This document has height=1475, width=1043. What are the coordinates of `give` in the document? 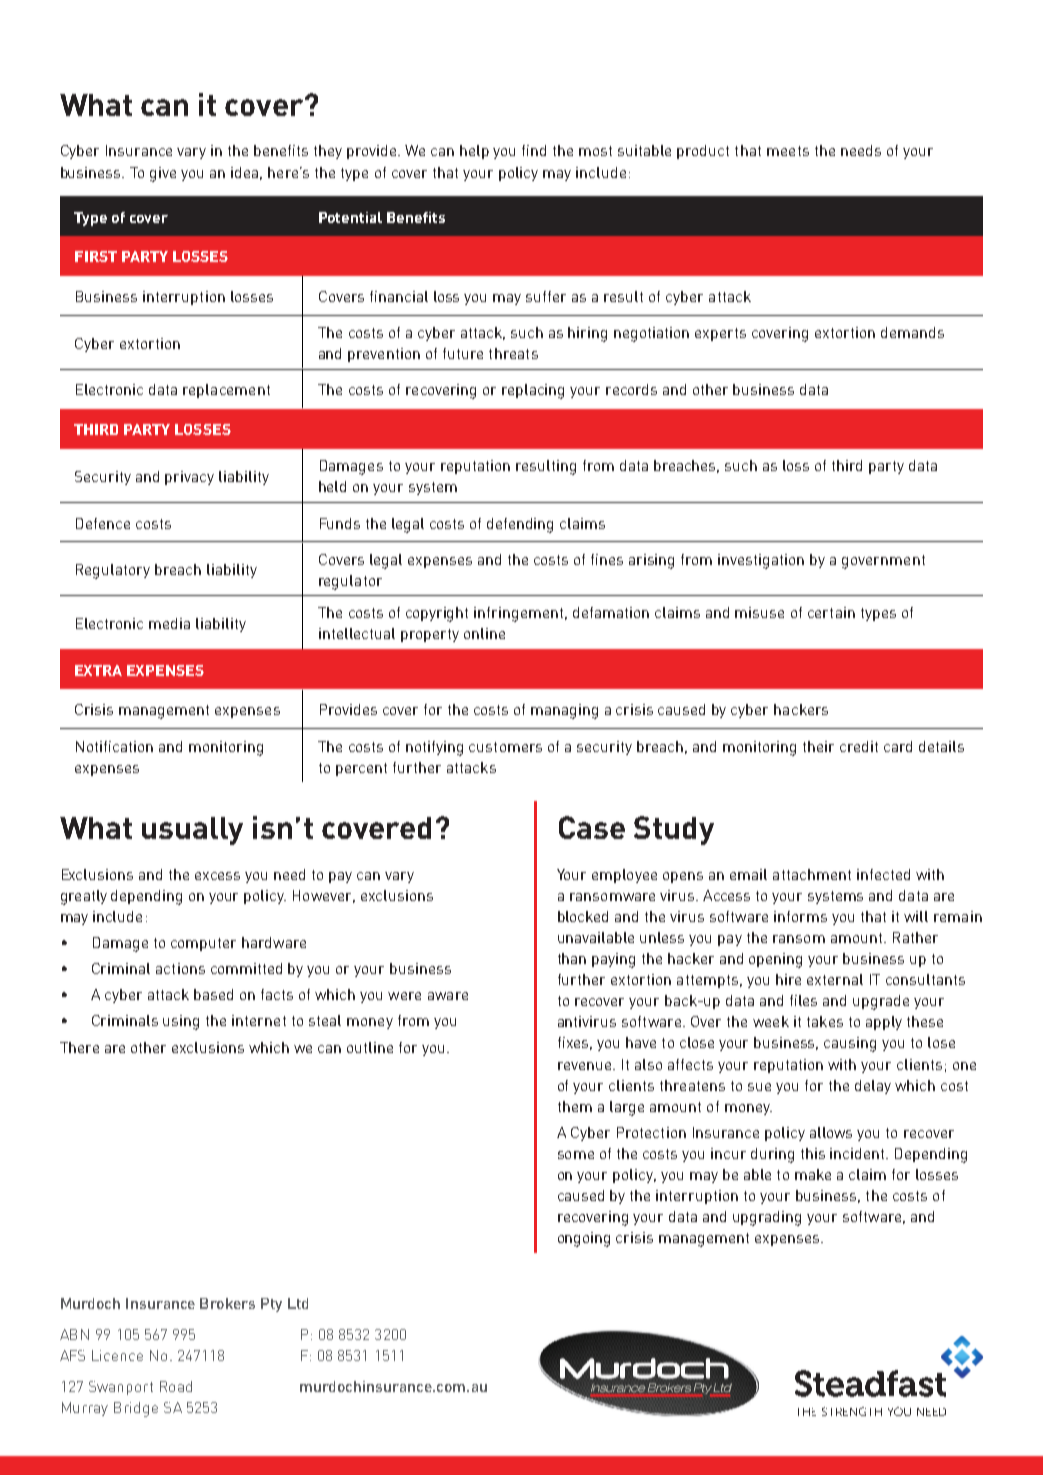 It's located at (163, 174).
